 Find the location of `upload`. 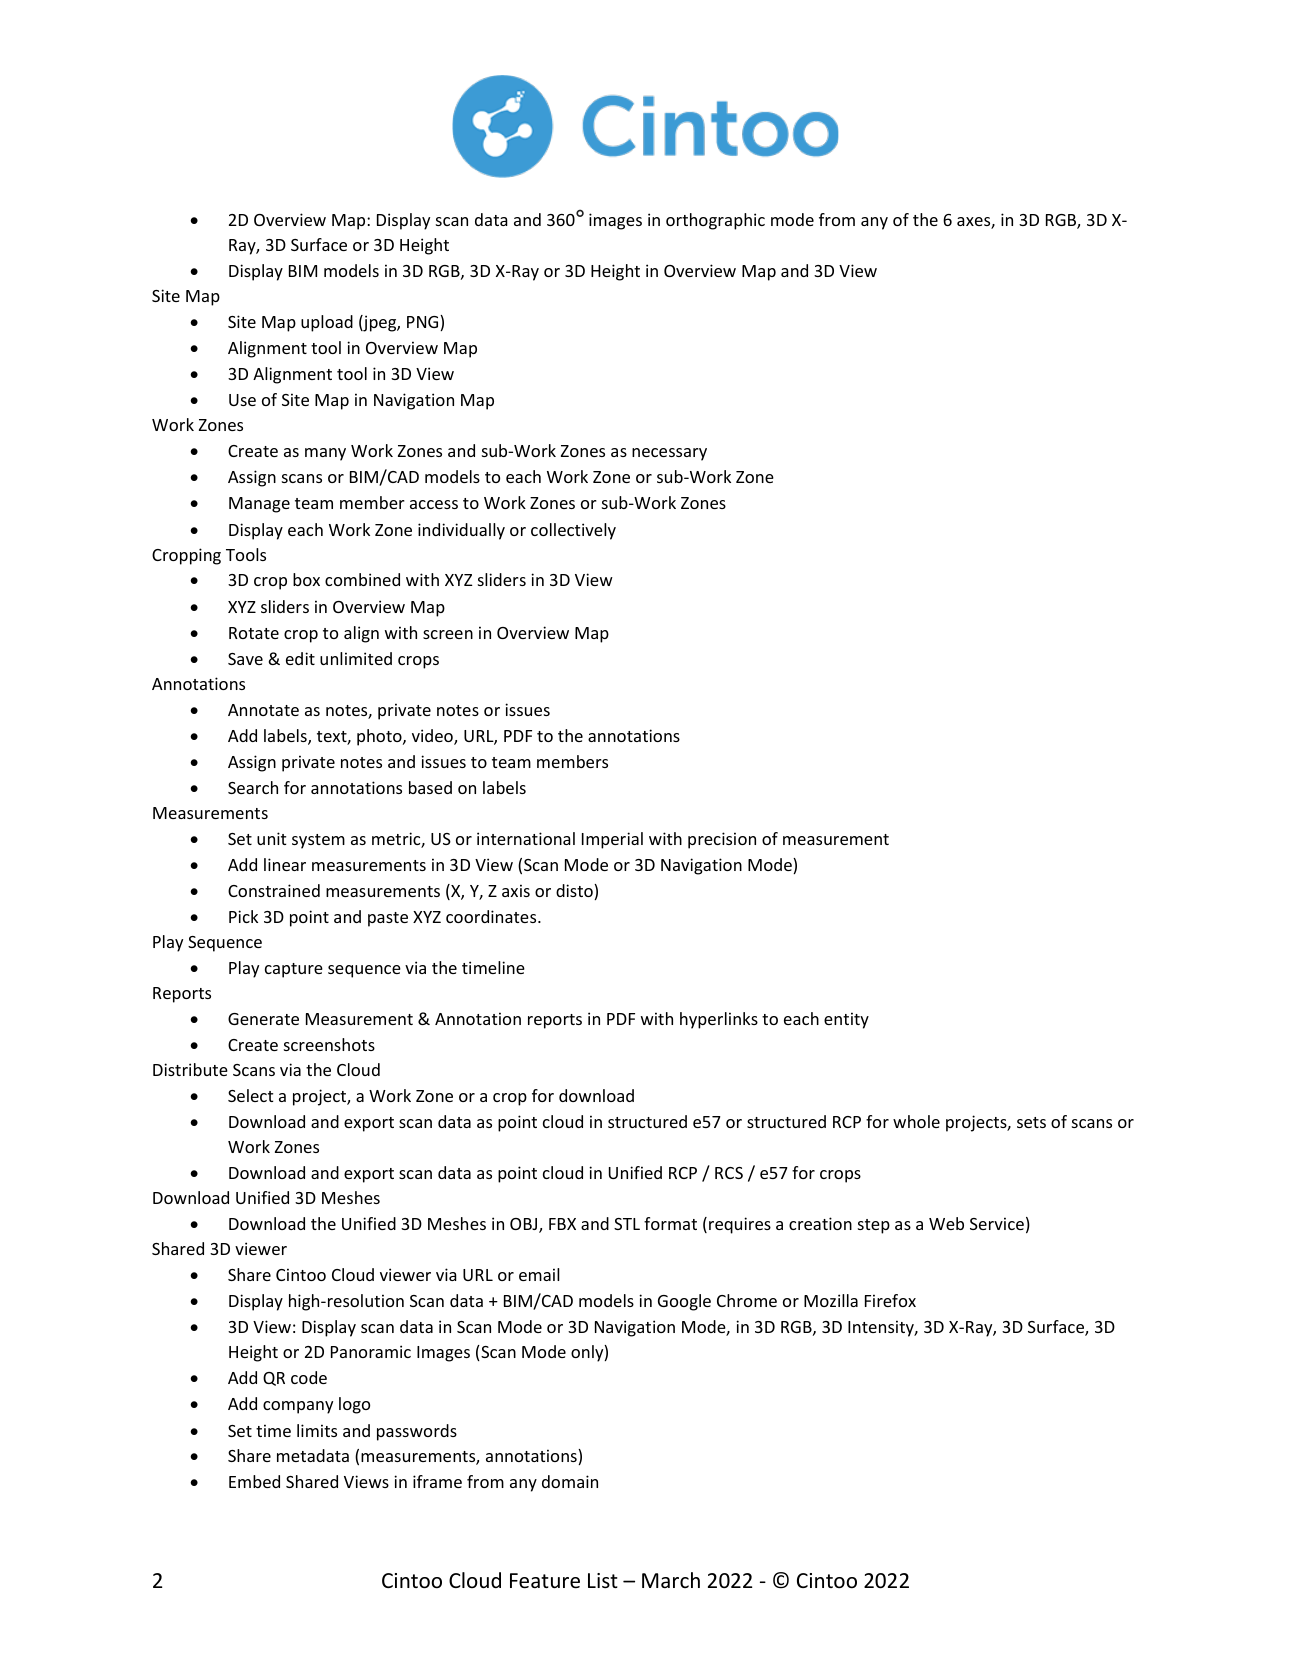

upload is located at coordinates (327, 323).
